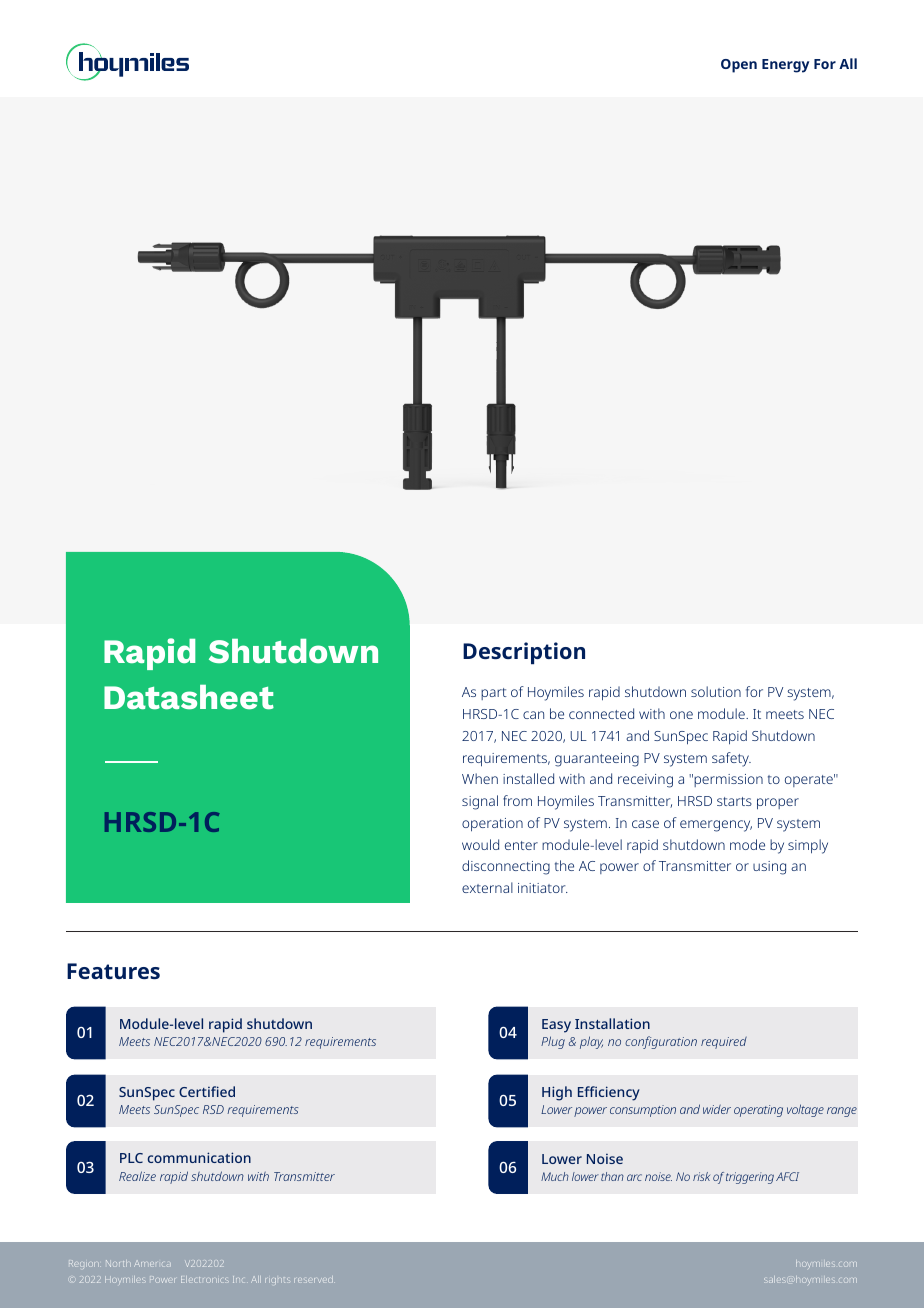 The height and width of the screenshot is (1308, 924). What do you see at coordinates (152, 1264) in the screenshot?
I see `America` at bounding box center [152, 1264].
